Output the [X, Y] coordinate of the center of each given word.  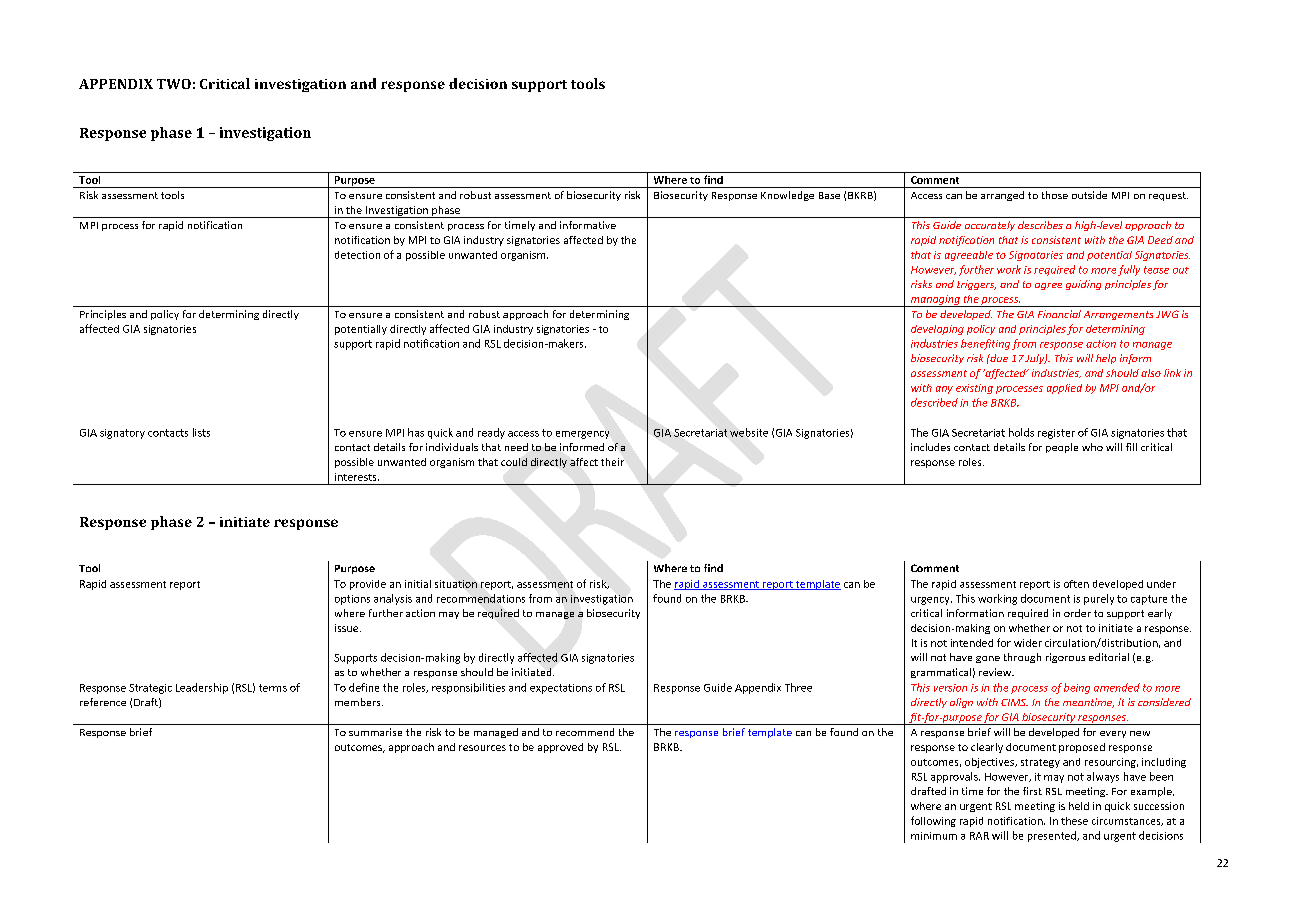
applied [1064, 389]
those [1055, 195]
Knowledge [787, 196]
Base [829, 195]
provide [368, 585]
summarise [375, 732]
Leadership [202, 688]
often [1076, 584]
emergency [582, 435]
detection [357, 255]
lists [201, 432]
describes [1040, 225]
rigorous [1065, 658]
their [612, 462]
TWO [174, 84]
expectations [561, 689]
